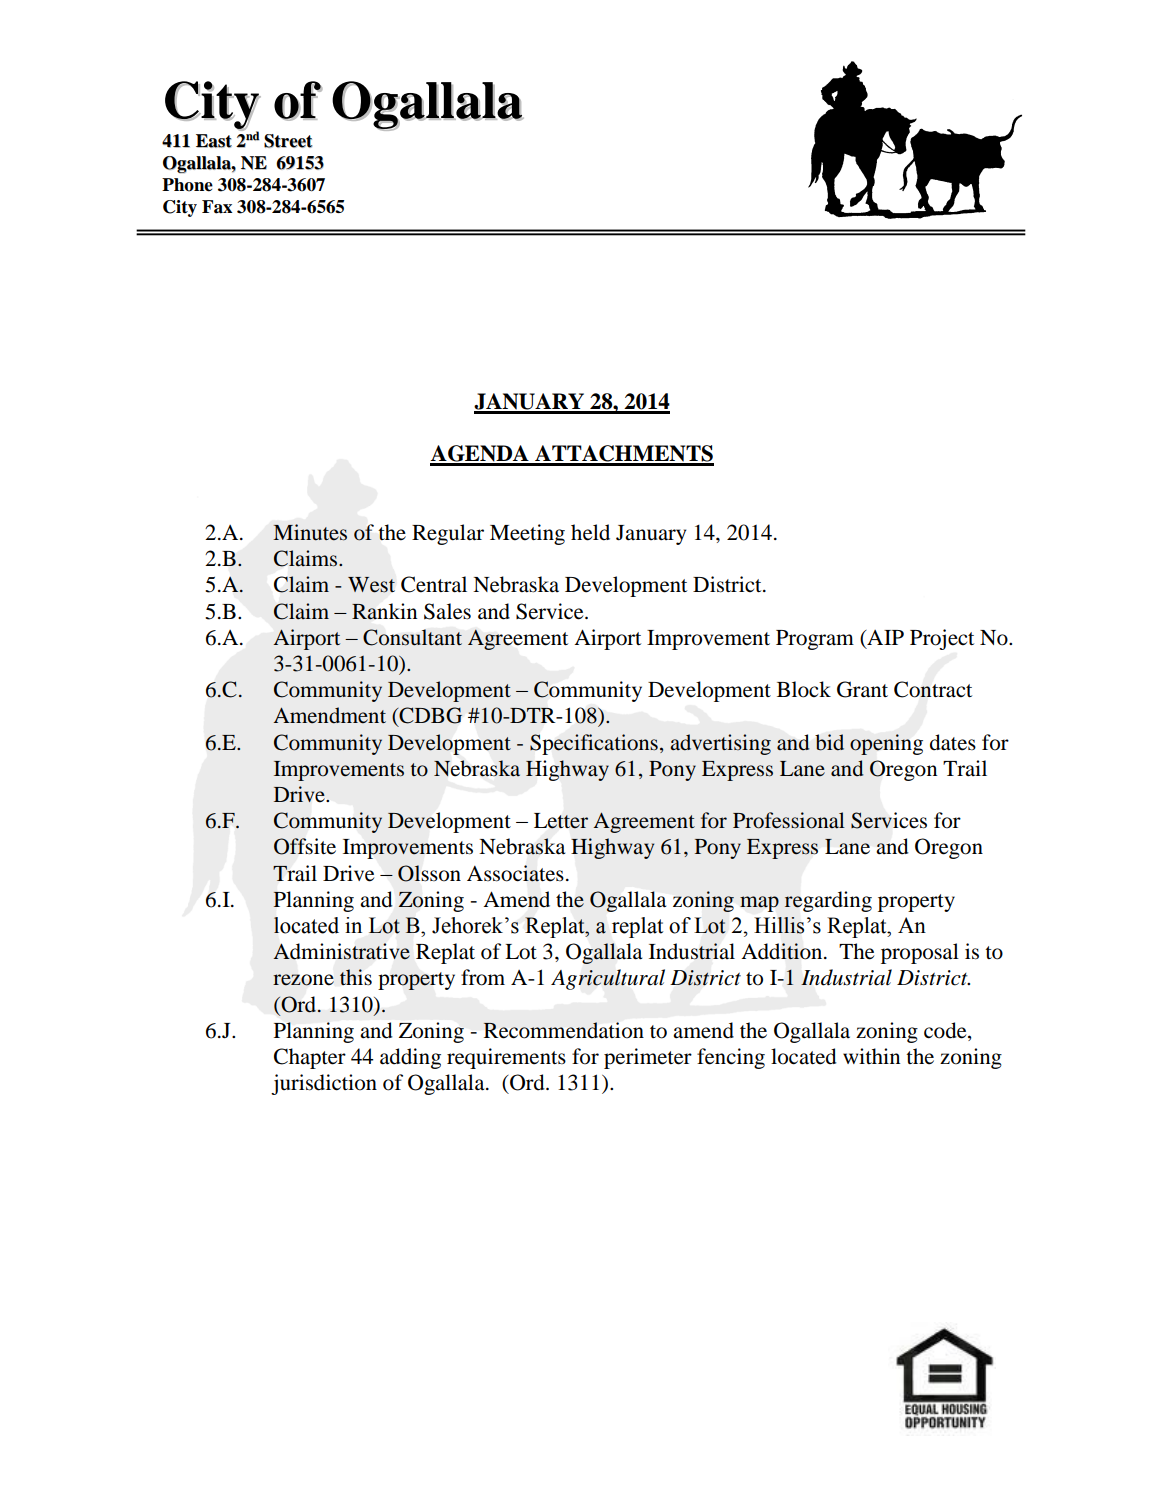 Image resolution: width=1162 pixels, height=1504 pixels. I want to click on Program, so click(815, 640).
